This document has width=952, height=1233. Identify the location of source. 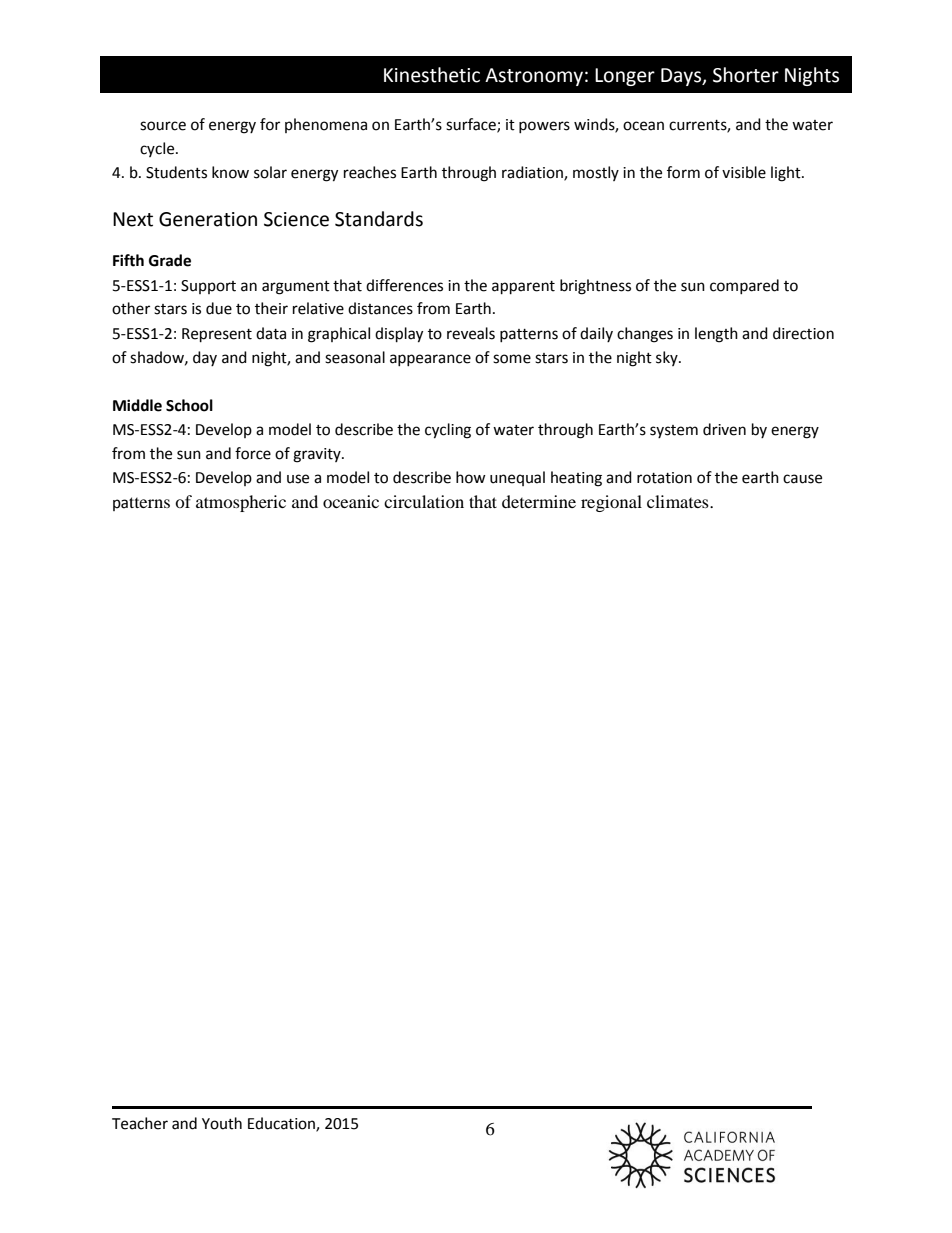
(163, 126).
